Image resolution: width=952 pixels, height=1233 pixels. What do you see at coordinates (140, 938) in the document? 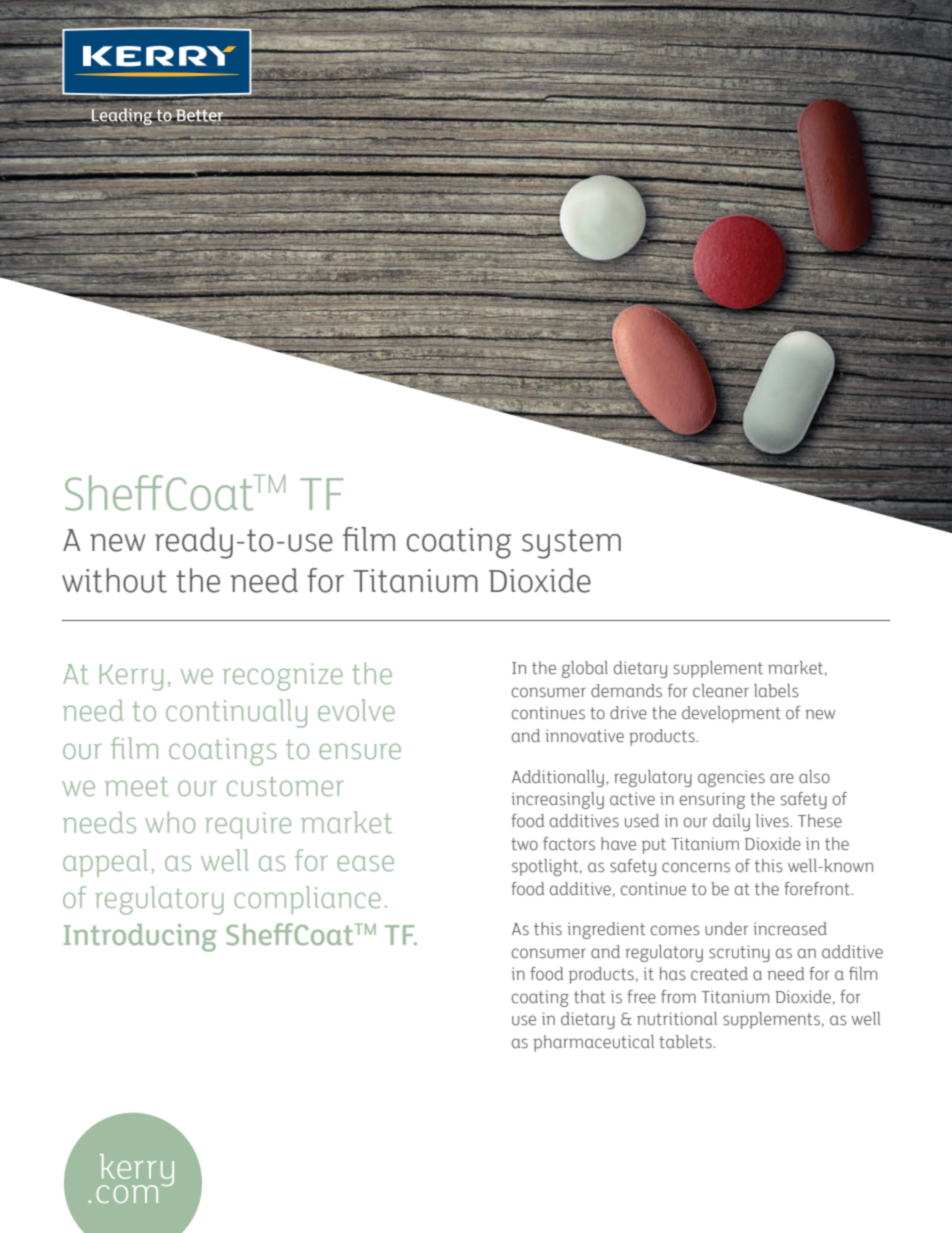
I see `Introducing` at bounding box center [140, 938].
